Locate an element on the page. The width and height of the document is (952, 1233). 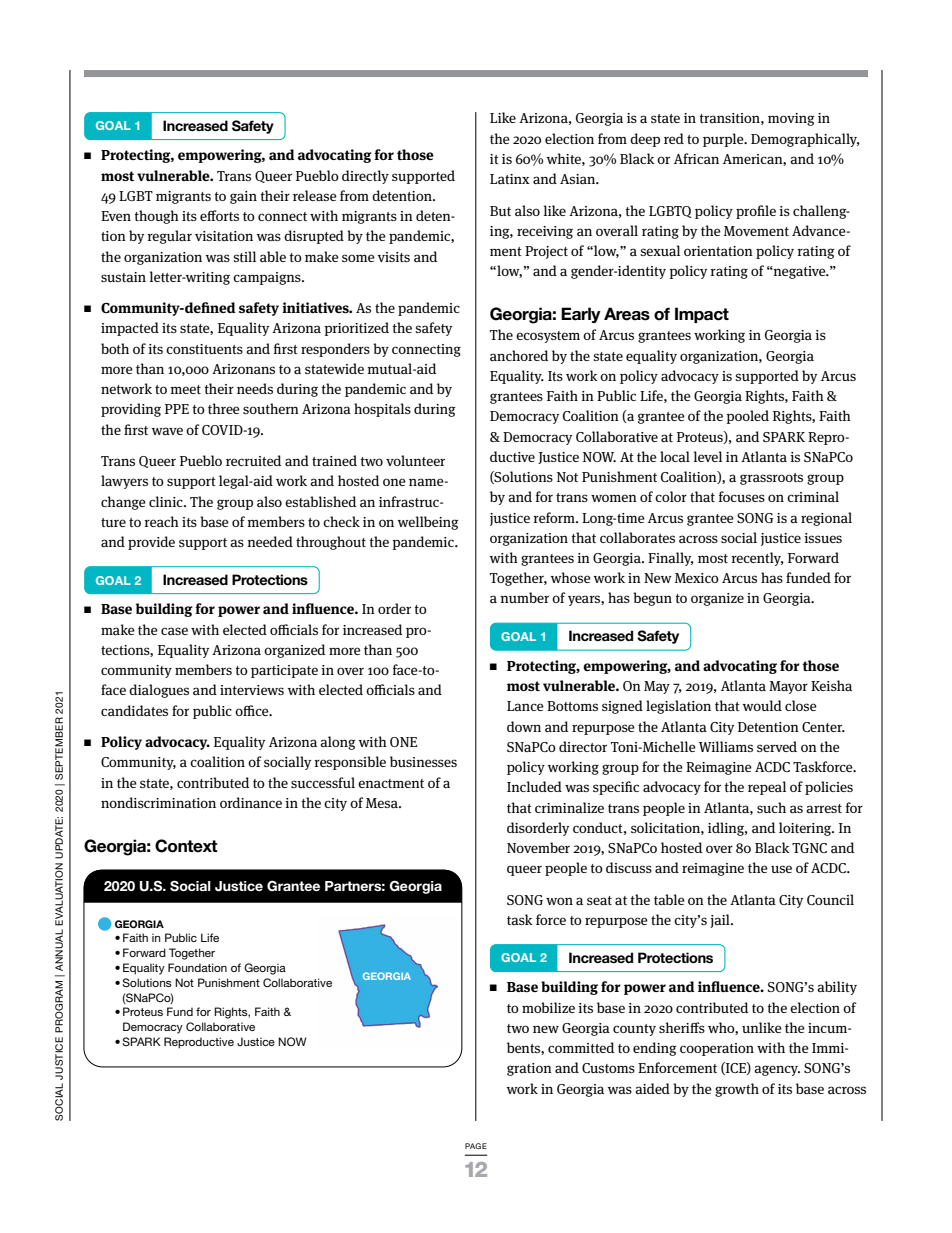
Latinx is located at coordinates (510, 179).
